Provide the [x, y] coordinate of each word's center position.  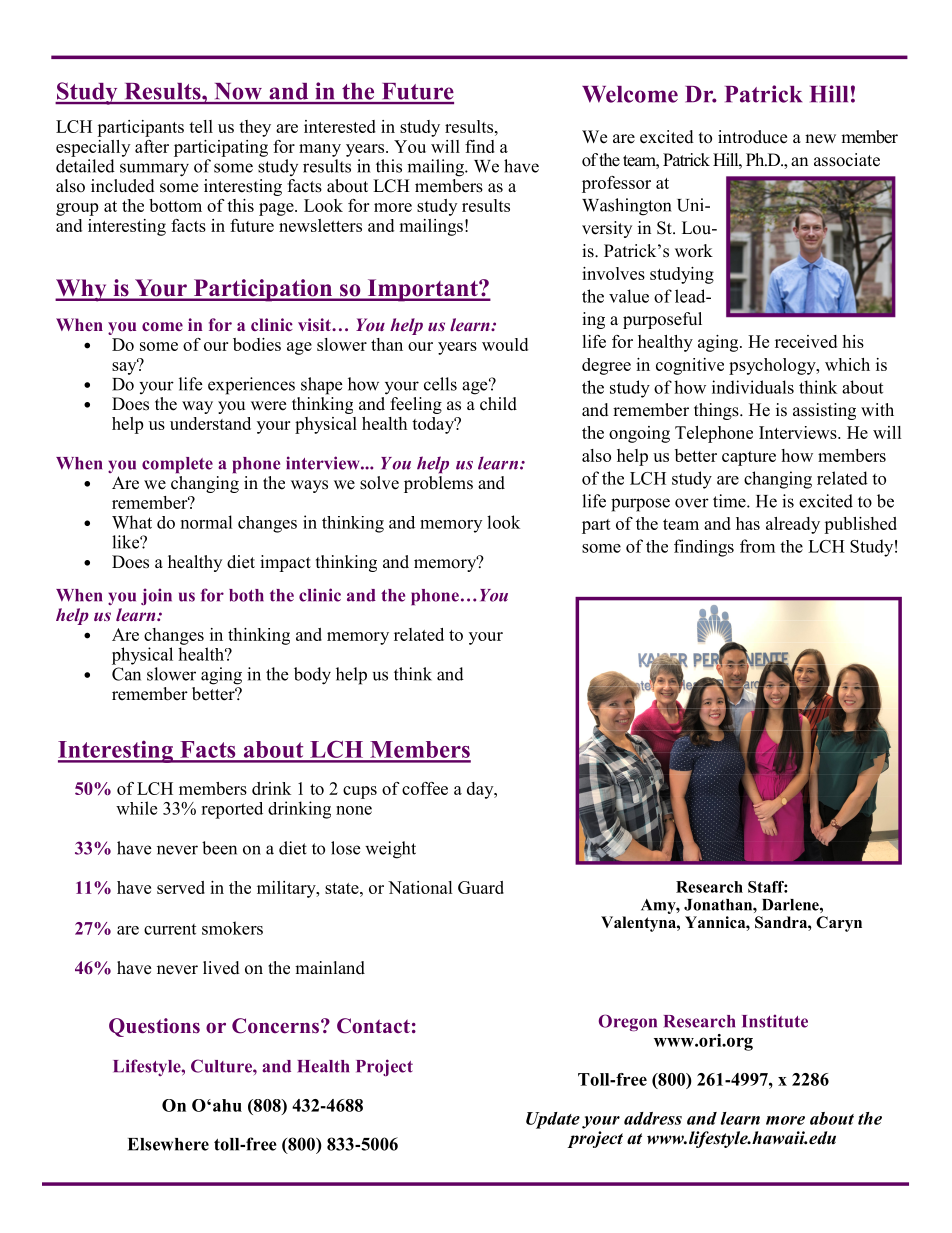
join [156, 596]
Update [553, 1120]
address [653, 1118]
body [312, 676]
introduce [752, 137]
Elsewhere [168, 1144]
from [757, 546]
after [152, 146]
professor [616, 184]
